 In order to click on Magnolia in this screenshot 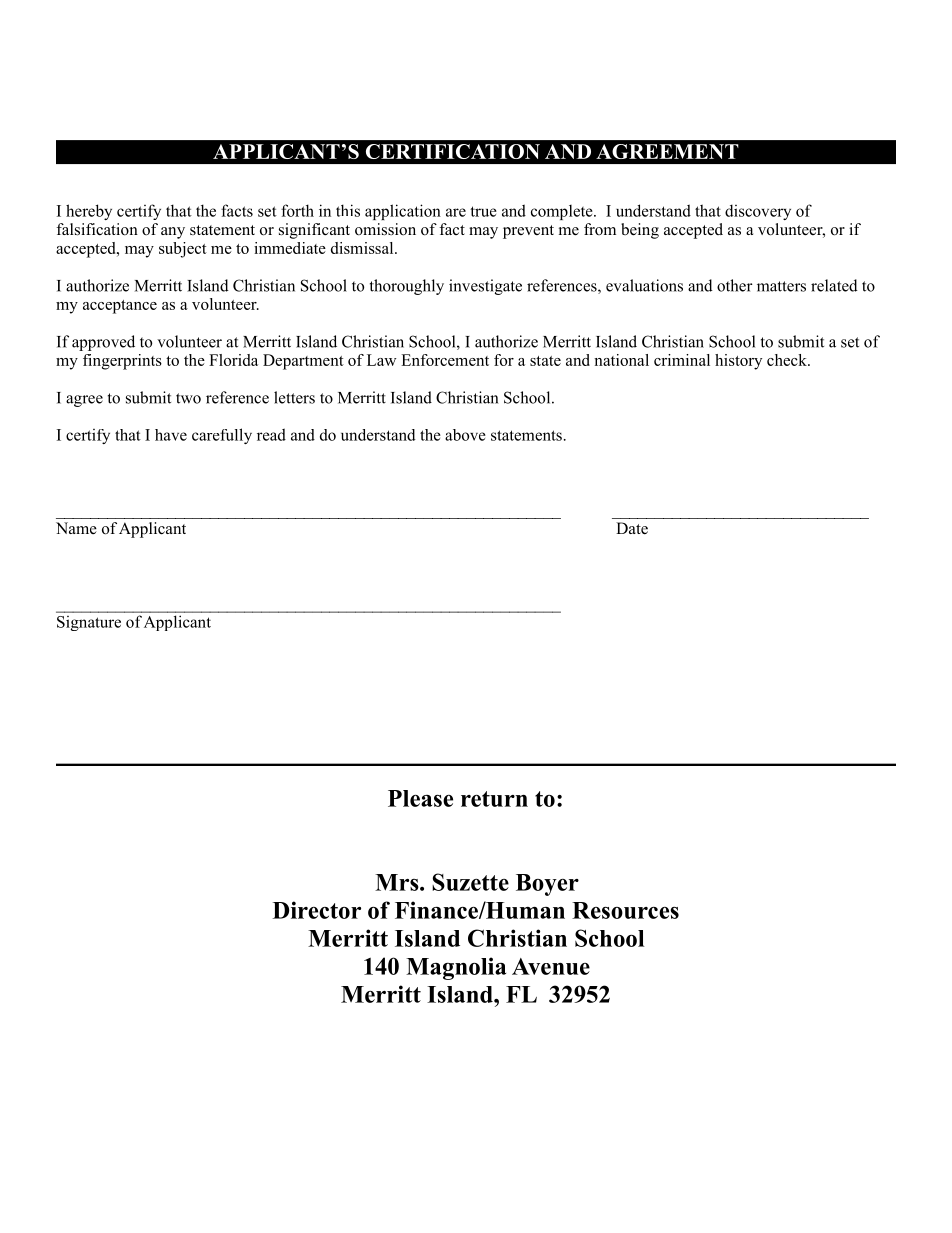, I will do `click(456, 968)`.
